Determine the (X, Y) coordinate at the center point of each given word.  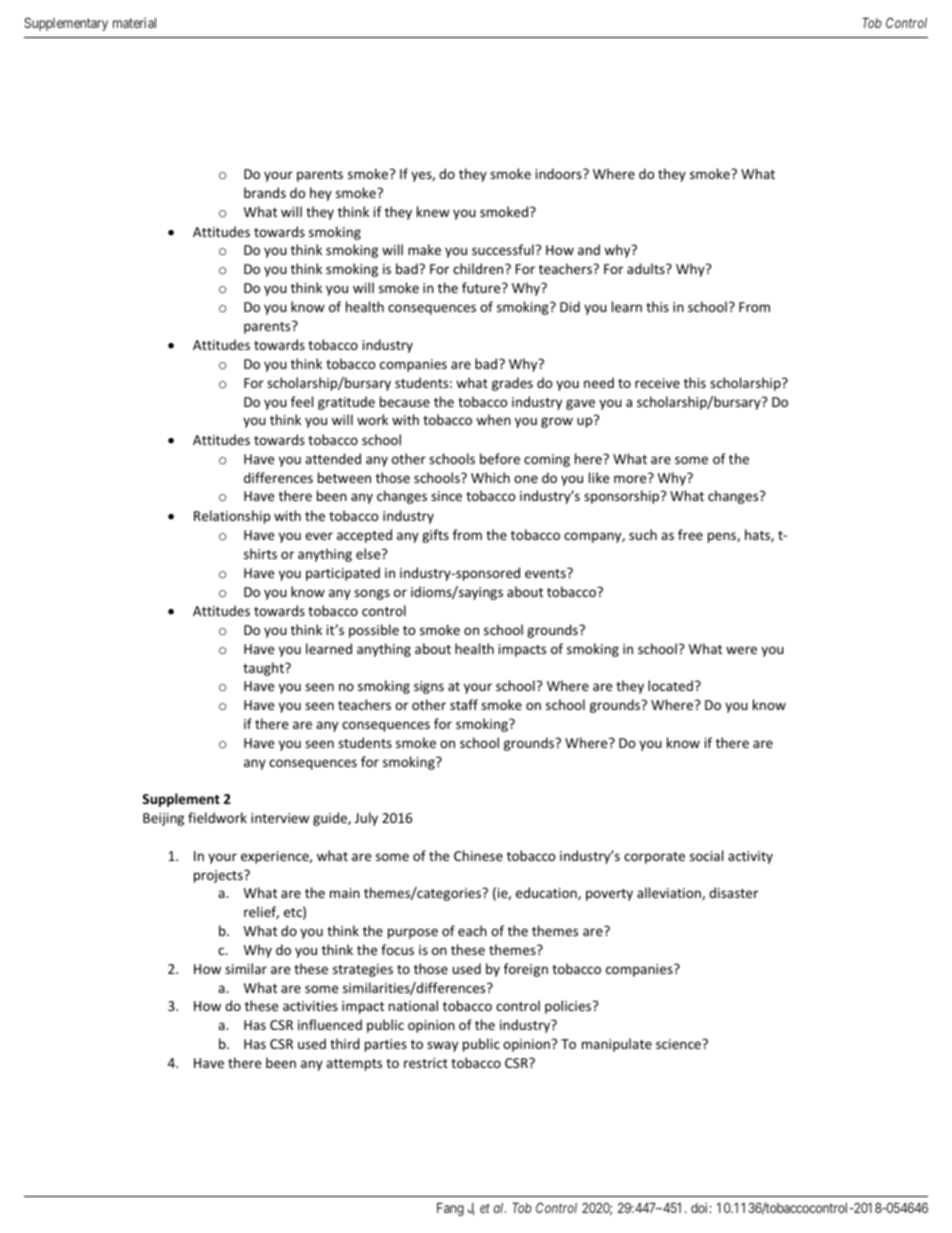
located (670, 685)
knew (433, 211)
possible (374, 631)
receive (657, 383)
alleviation (670, 893)
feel (302, 401)
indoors (560, 173)
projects (219, 876)
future (482, 287)
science (679, 1044)
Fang (450, 1209)
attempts (354, 1065)
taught (264, 669)
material (134, 22)
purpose (413, 933)
